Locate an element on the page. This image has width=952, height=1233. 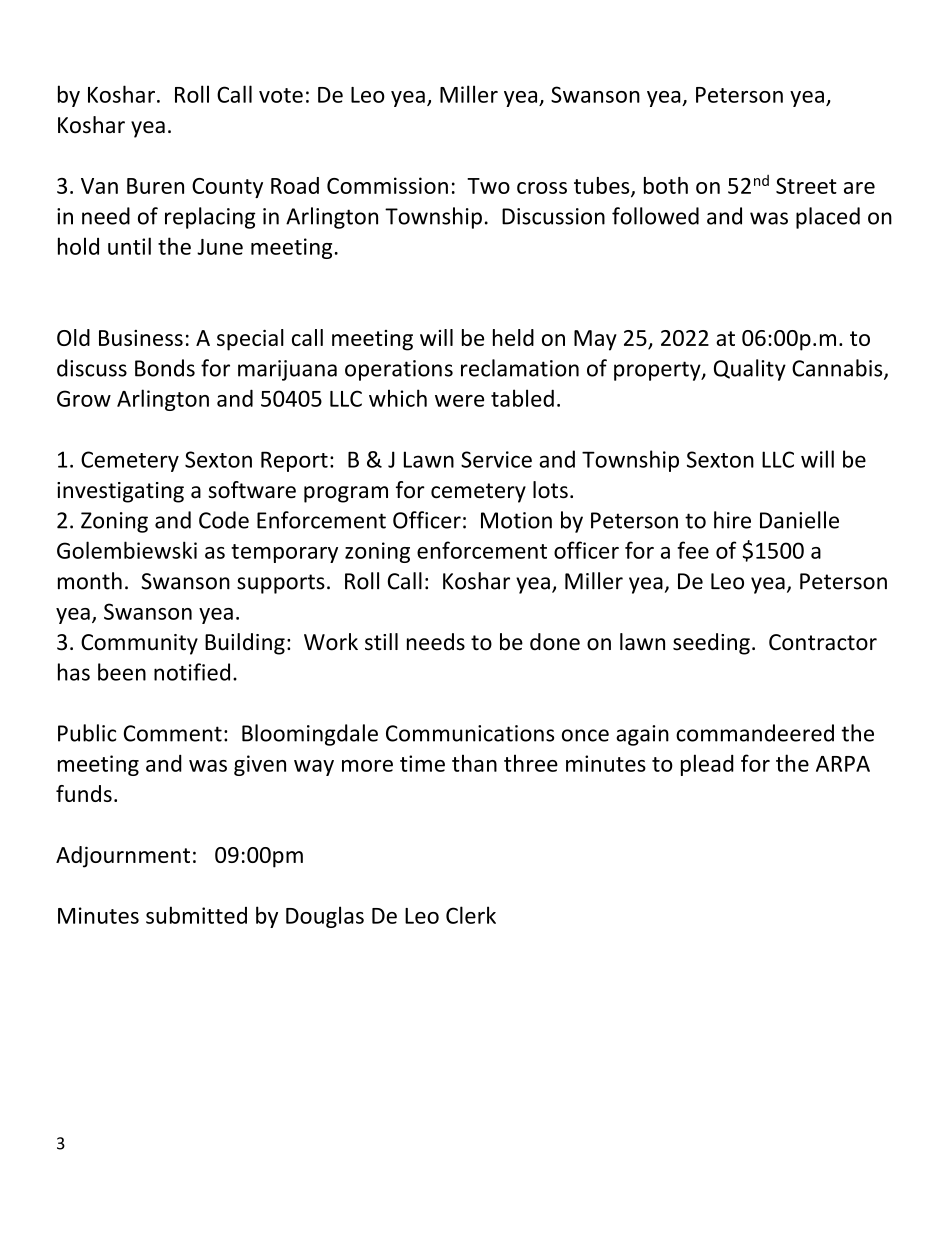
vote is located at coordinates (281, 95).
